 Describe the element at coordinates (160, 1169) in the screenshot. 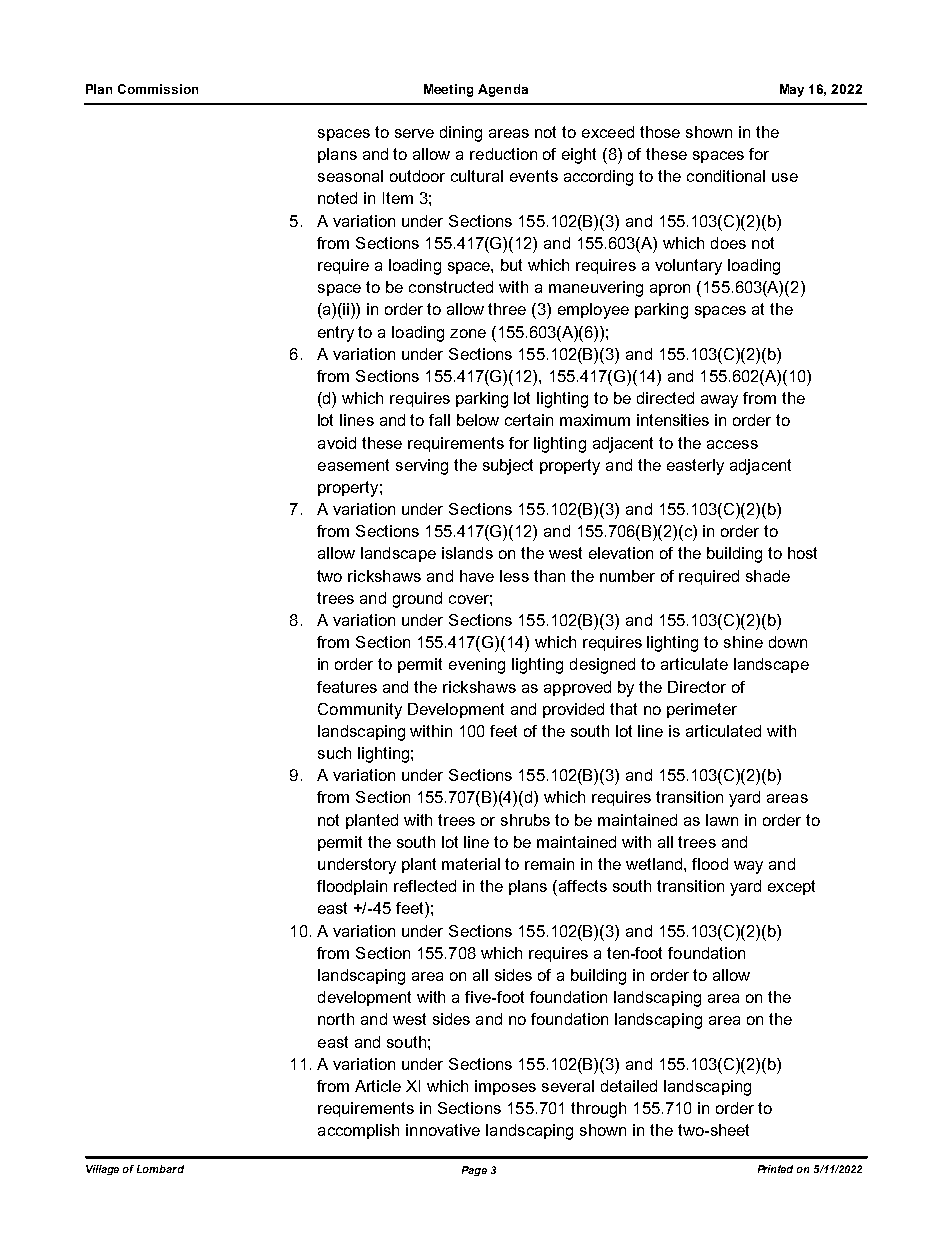

I see `Lombard` at that location.
